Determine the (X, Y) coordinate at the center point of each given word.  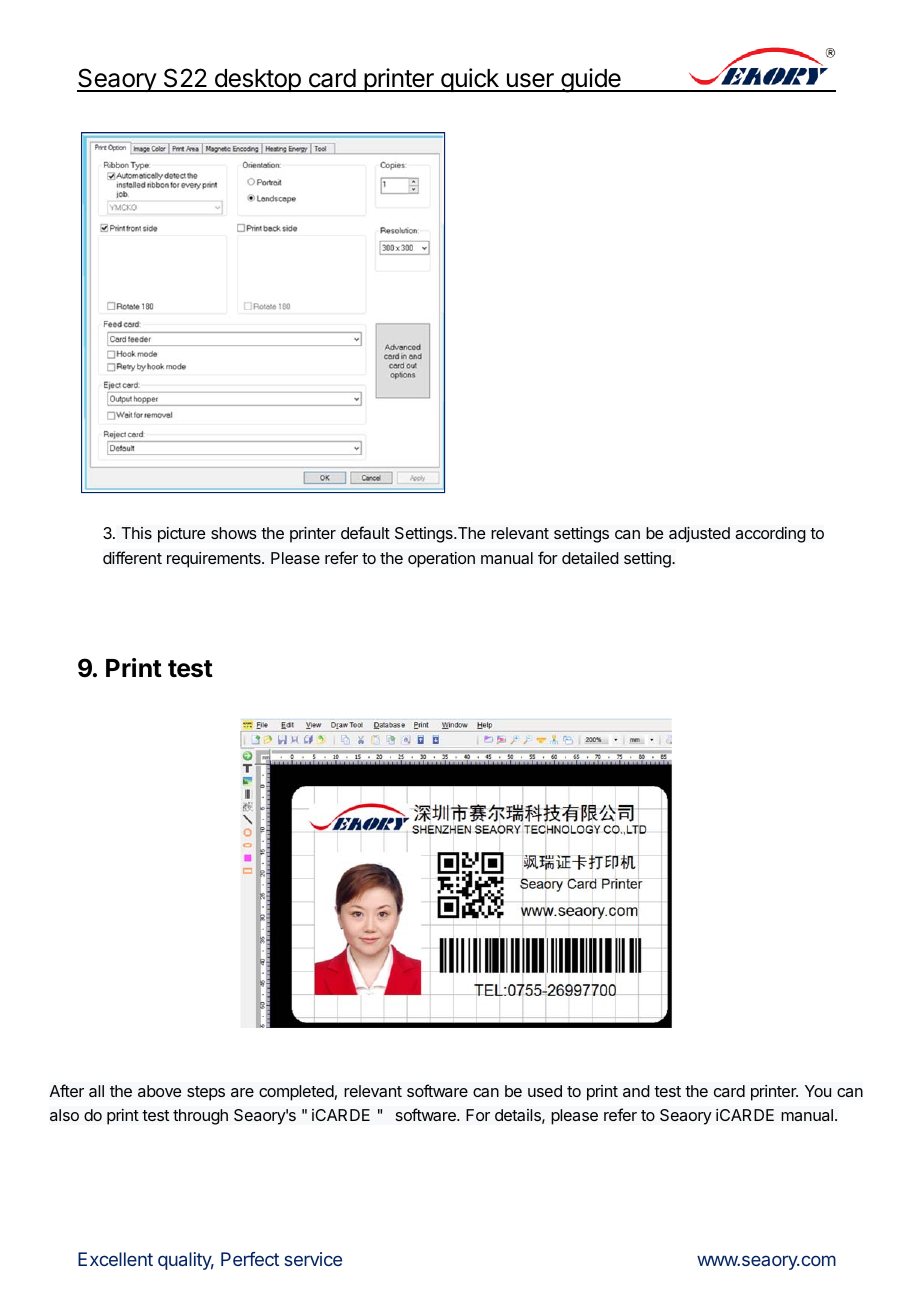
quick (470, 80)
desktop (257, 80)
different (132, 557)
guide (591, 80)
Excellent (115, 1259)
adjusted (699, 535)
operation (441, 560)
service (313, 1259)
